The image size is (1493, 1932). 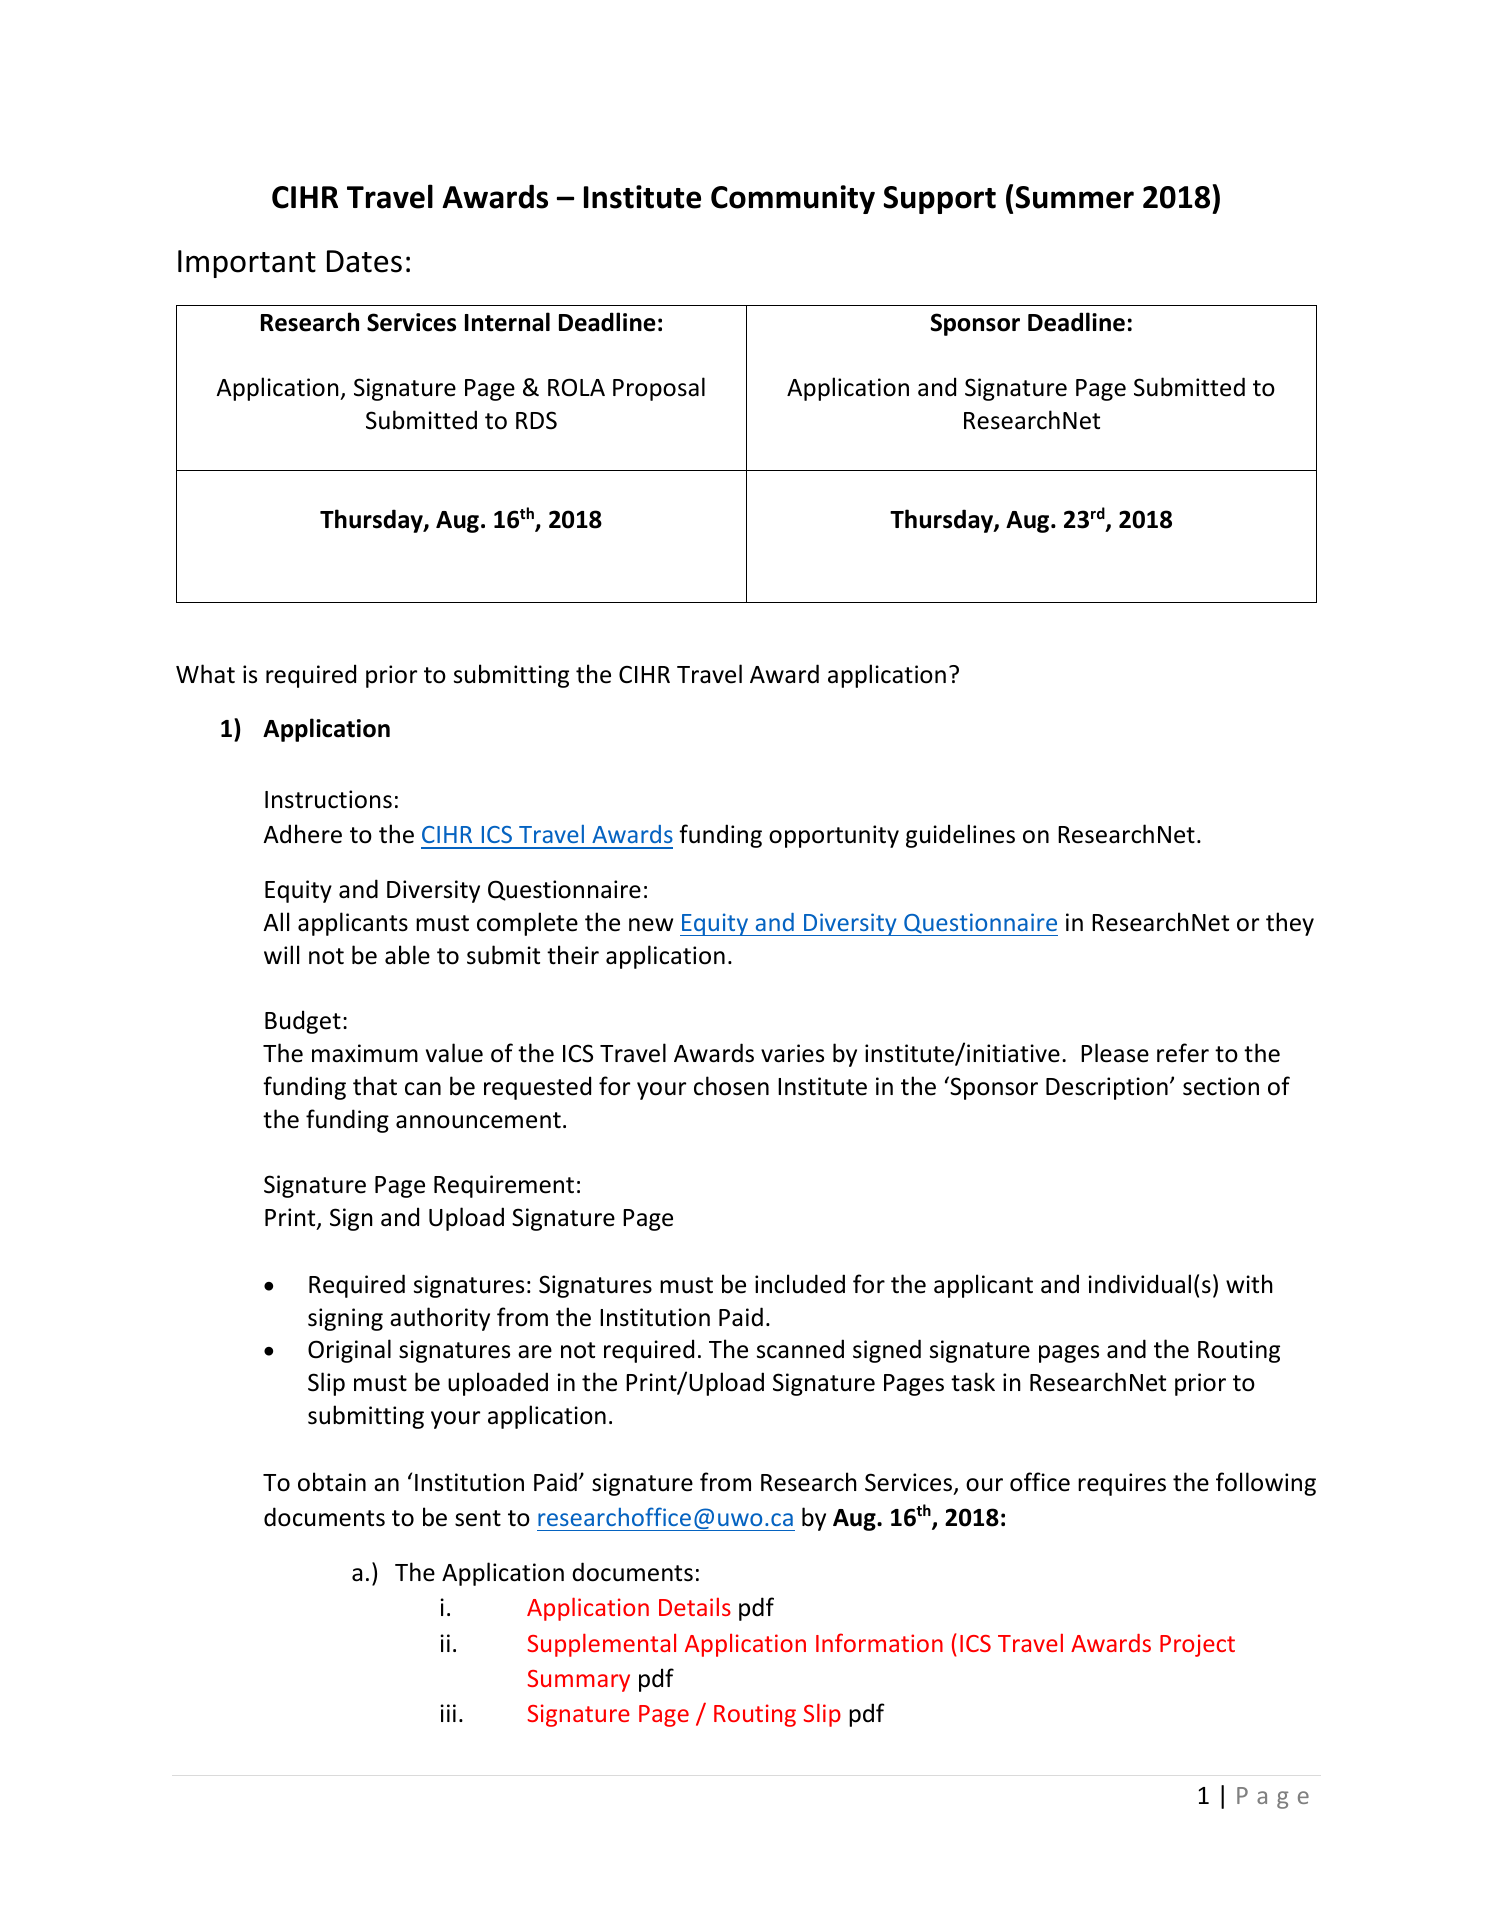 I want to click on Summer, so click(x=1075, y=197).
